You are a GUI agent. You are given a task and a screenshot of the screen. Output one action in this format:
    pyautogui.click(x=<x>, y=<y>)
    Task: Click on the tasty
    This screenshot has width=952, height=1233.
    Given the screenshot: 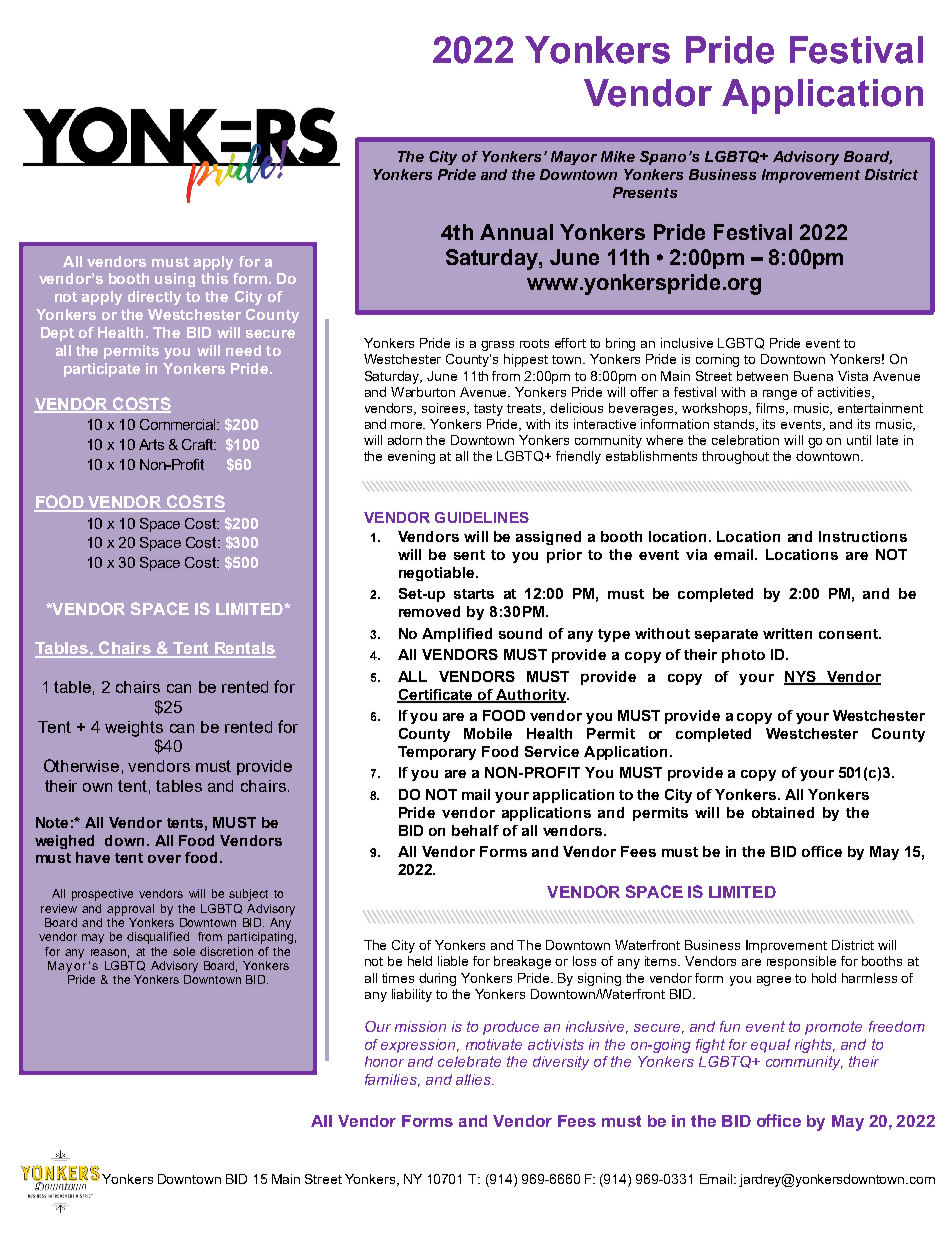 What is the action you would take?
    pyautogui.click(x=488, y=410)
